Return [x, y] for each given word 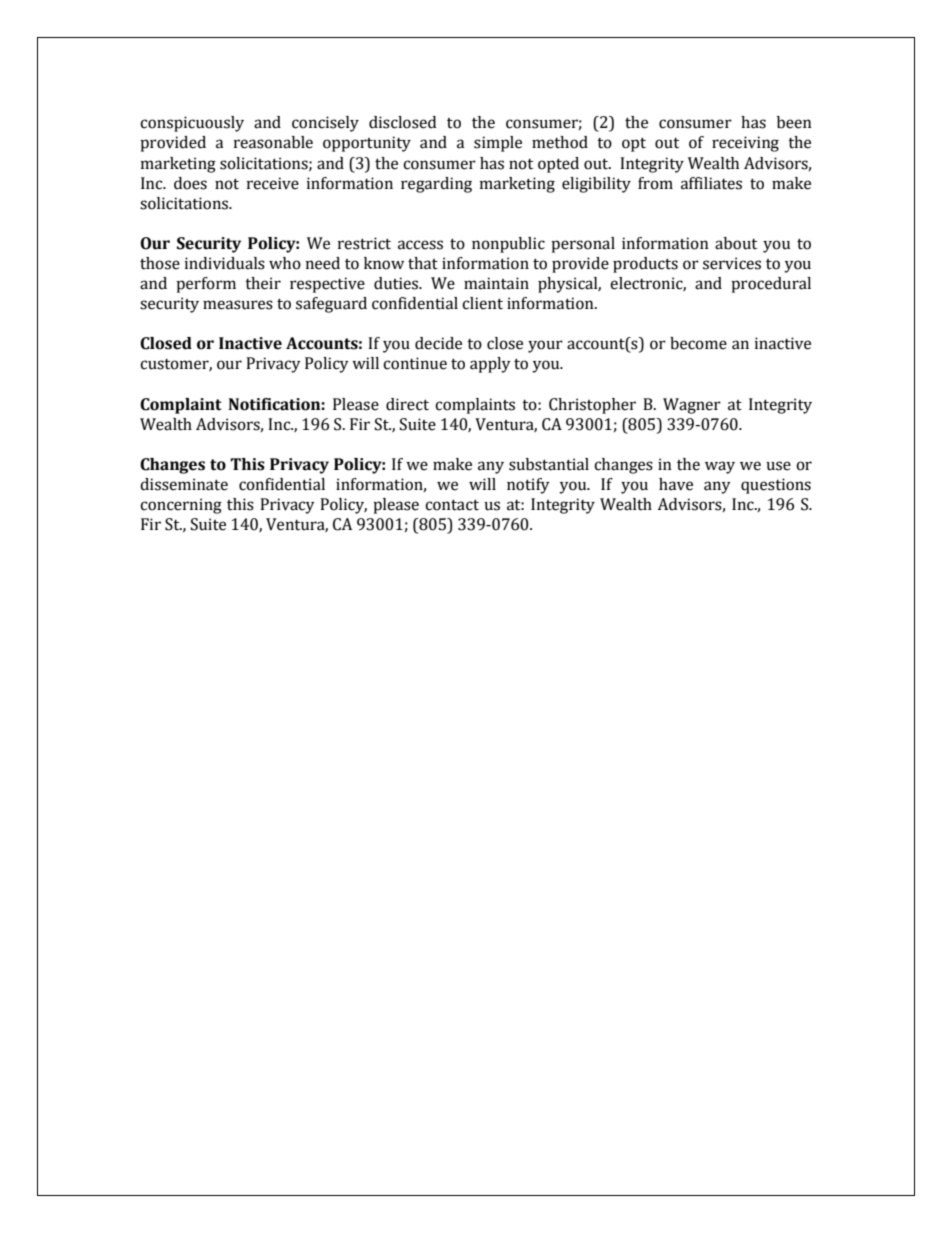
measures [238, 305]
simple [498, 144]
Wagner [692, 406]
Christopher [592, 406]
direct [407, 404]
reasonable [273, 142]
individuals [225, 263]
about [736, 243]
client [482, 303]
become [698, 343]
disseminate [184, 484]
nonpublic [508, 245]
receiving [745, 144]
